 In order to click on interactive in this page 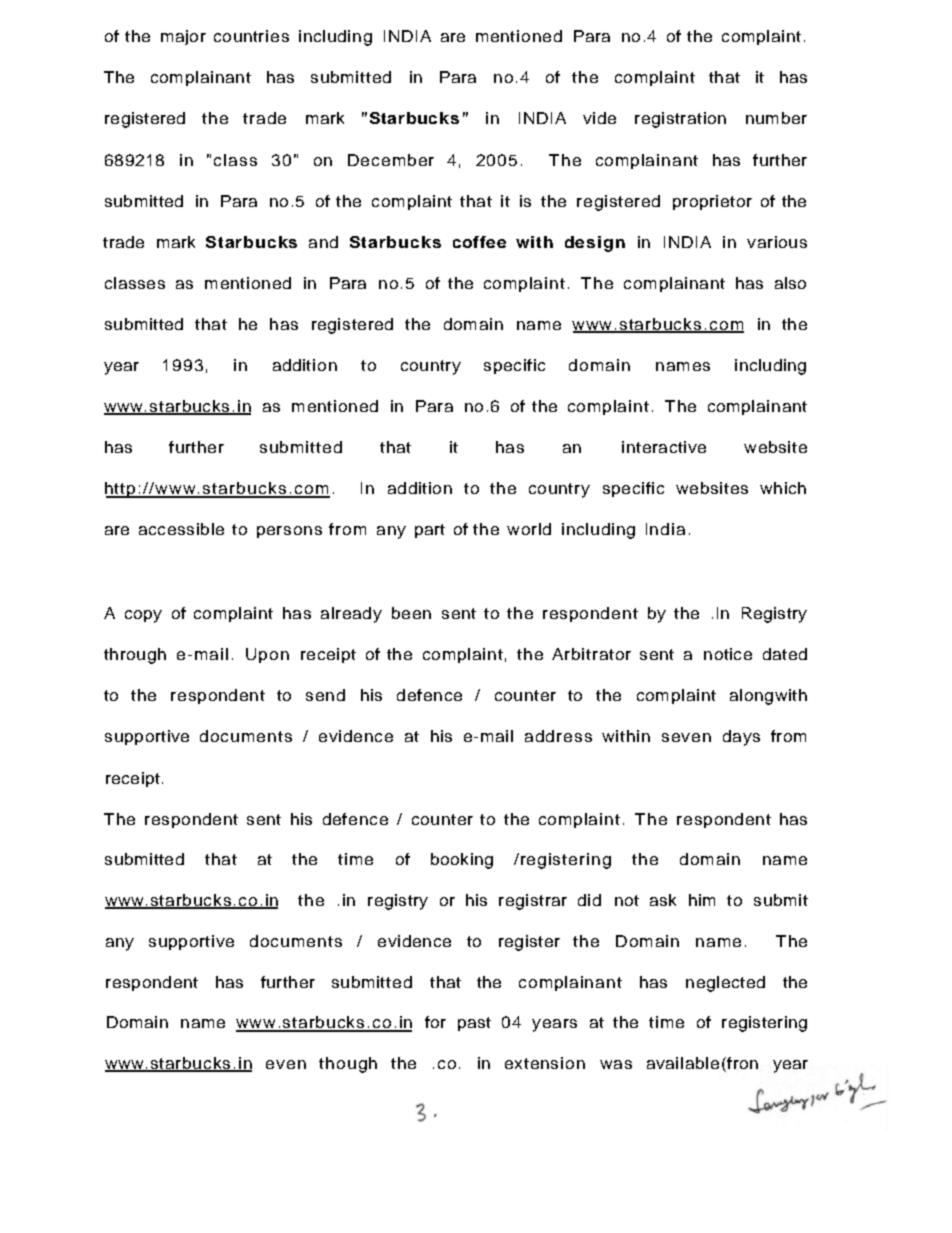, I will do `click(664, 447)`.
